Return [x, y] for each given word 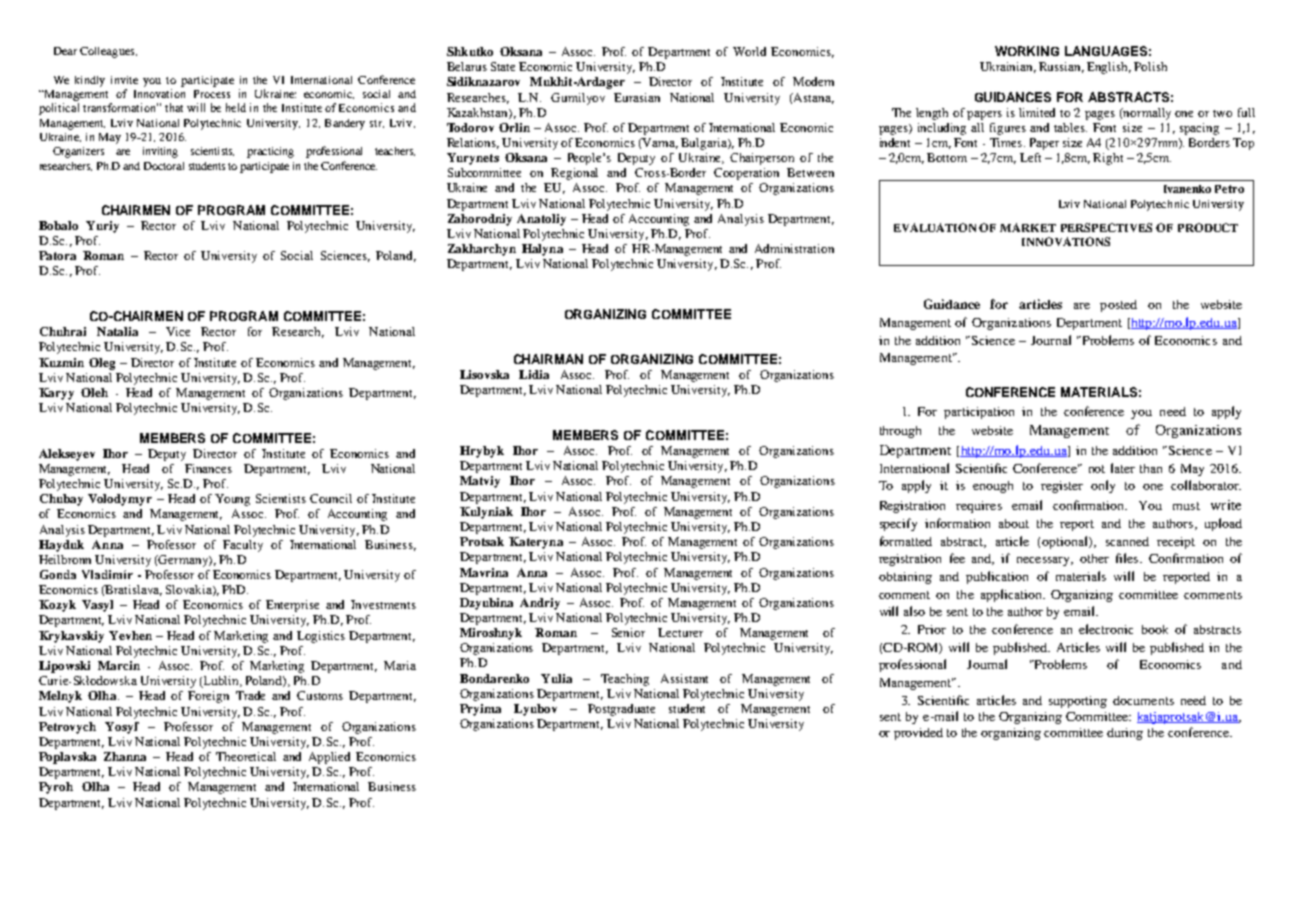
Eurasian [637, 97]
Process [212, 94]
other [1094, 558]
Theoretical [246, 756]
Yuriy [102, 227]
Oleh [94, 392]
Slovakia [190, 590]
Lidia [534, 374]
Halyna [542, 250]
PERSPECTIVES [1106, 227]
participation [979, 413]
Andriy [540, 604]
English [1109, 68]
